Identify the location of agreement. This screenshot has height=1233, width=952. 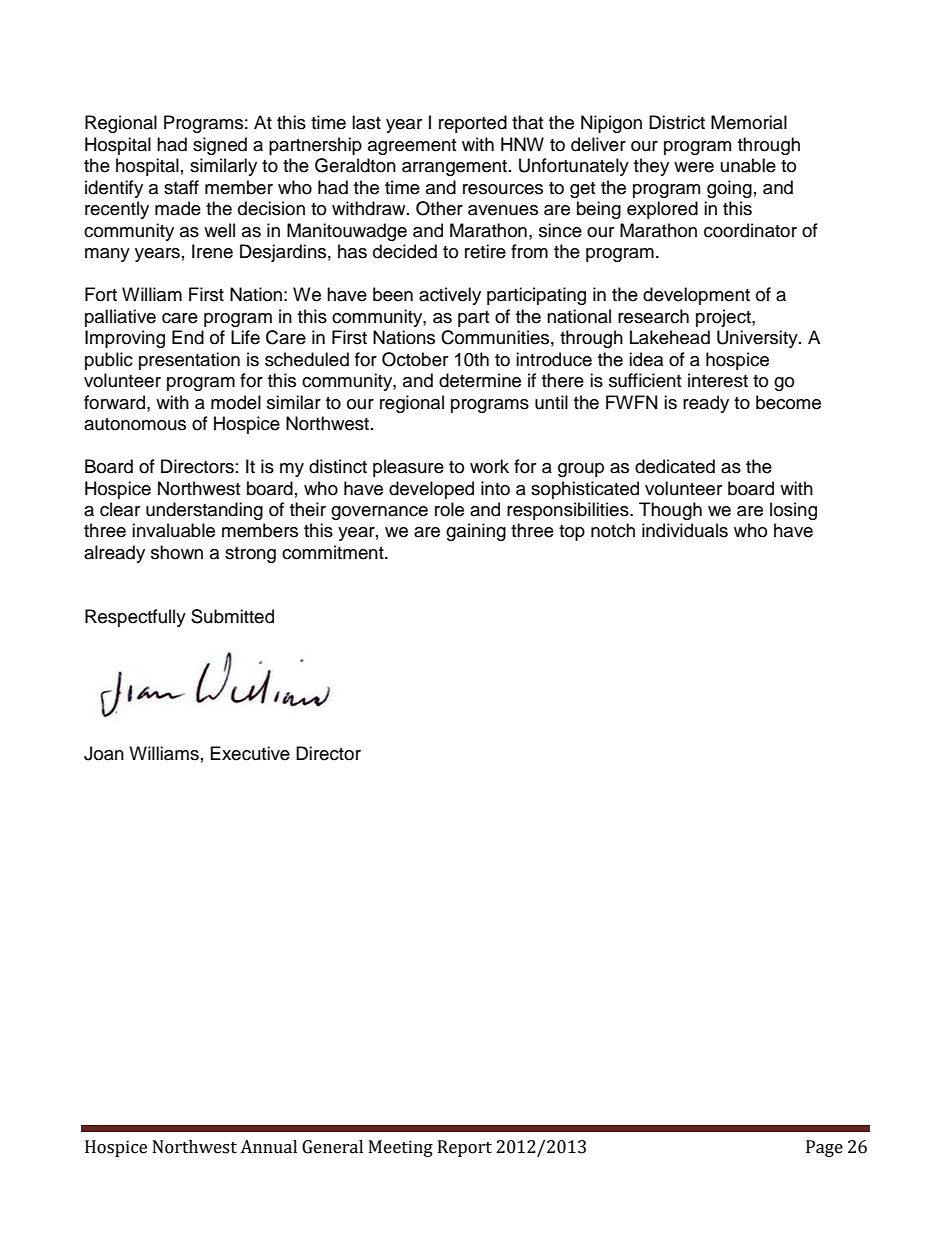
(412, 147).
